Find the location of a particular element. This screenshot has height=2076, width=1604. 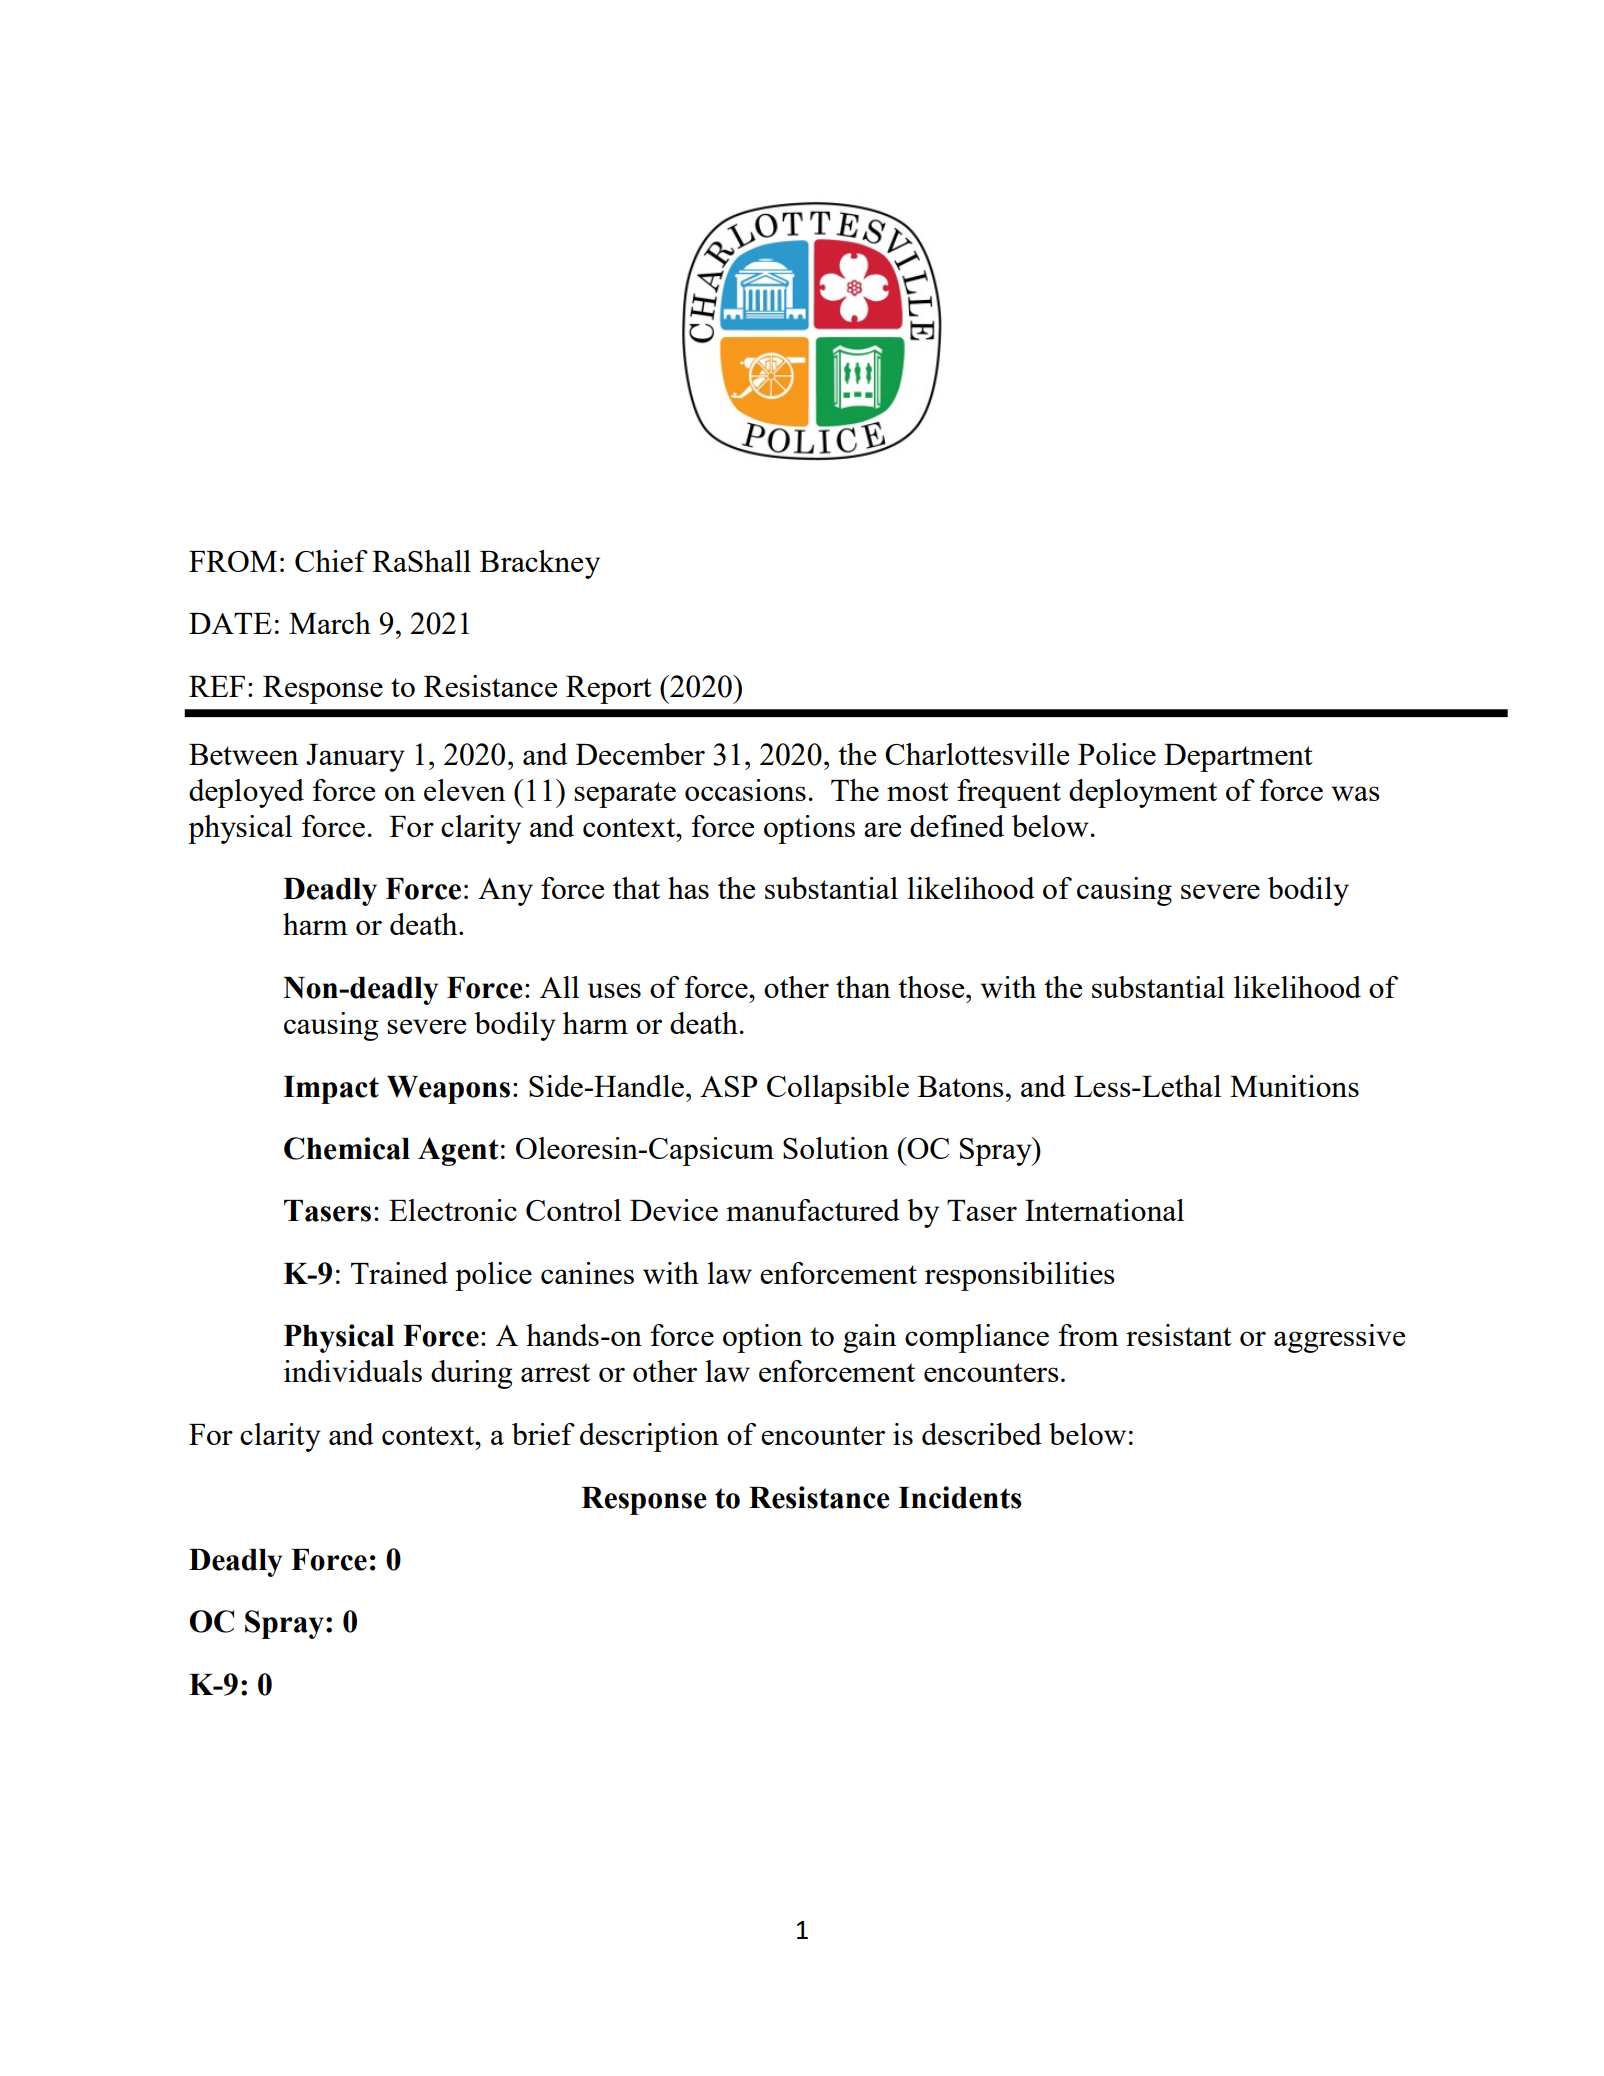

Department is located at coordinates (1238, 758).
